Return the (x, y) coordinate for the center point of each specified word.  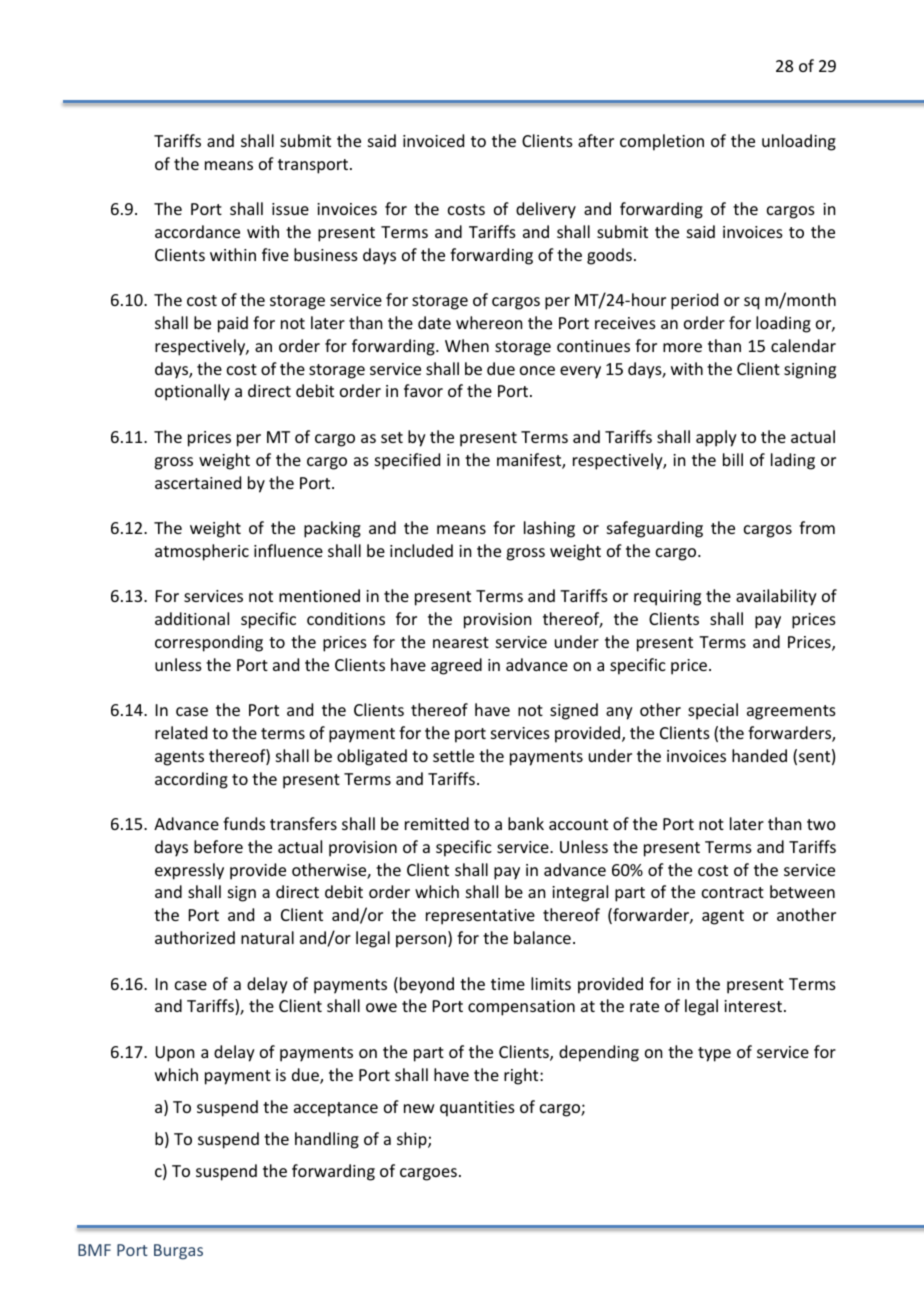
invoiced (433, 140)
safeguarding (655, 529)
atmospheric (202, 552)
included (421, 550)
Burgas (178, 1252)
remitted (437, 823)
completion (662, 142)
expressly (189, 871)
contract (733, 892)
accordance (197, 231)
